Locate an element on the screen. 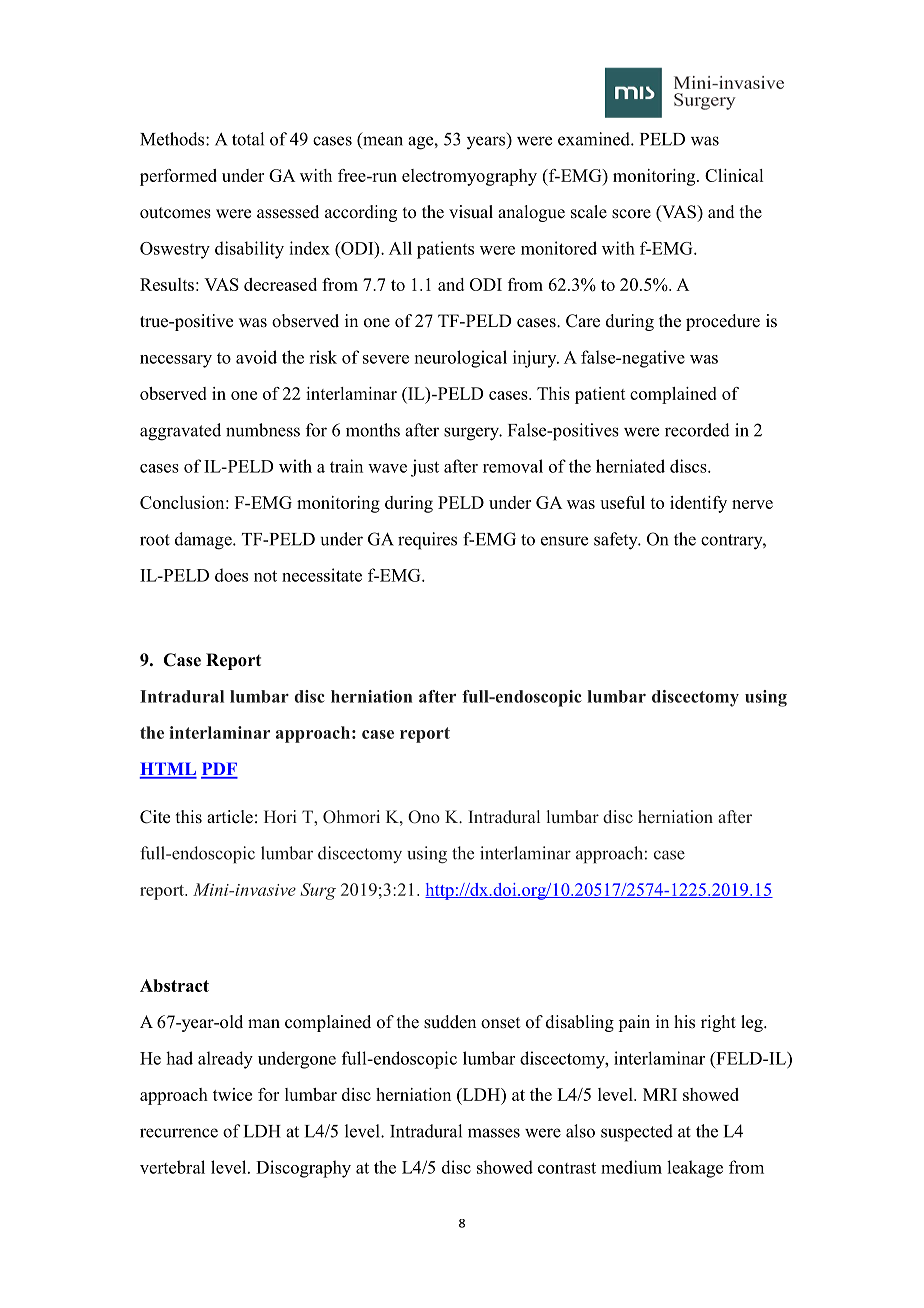 The height and width of the screenshot is (1308, 924). safety is located at coordinates (617, 541).
